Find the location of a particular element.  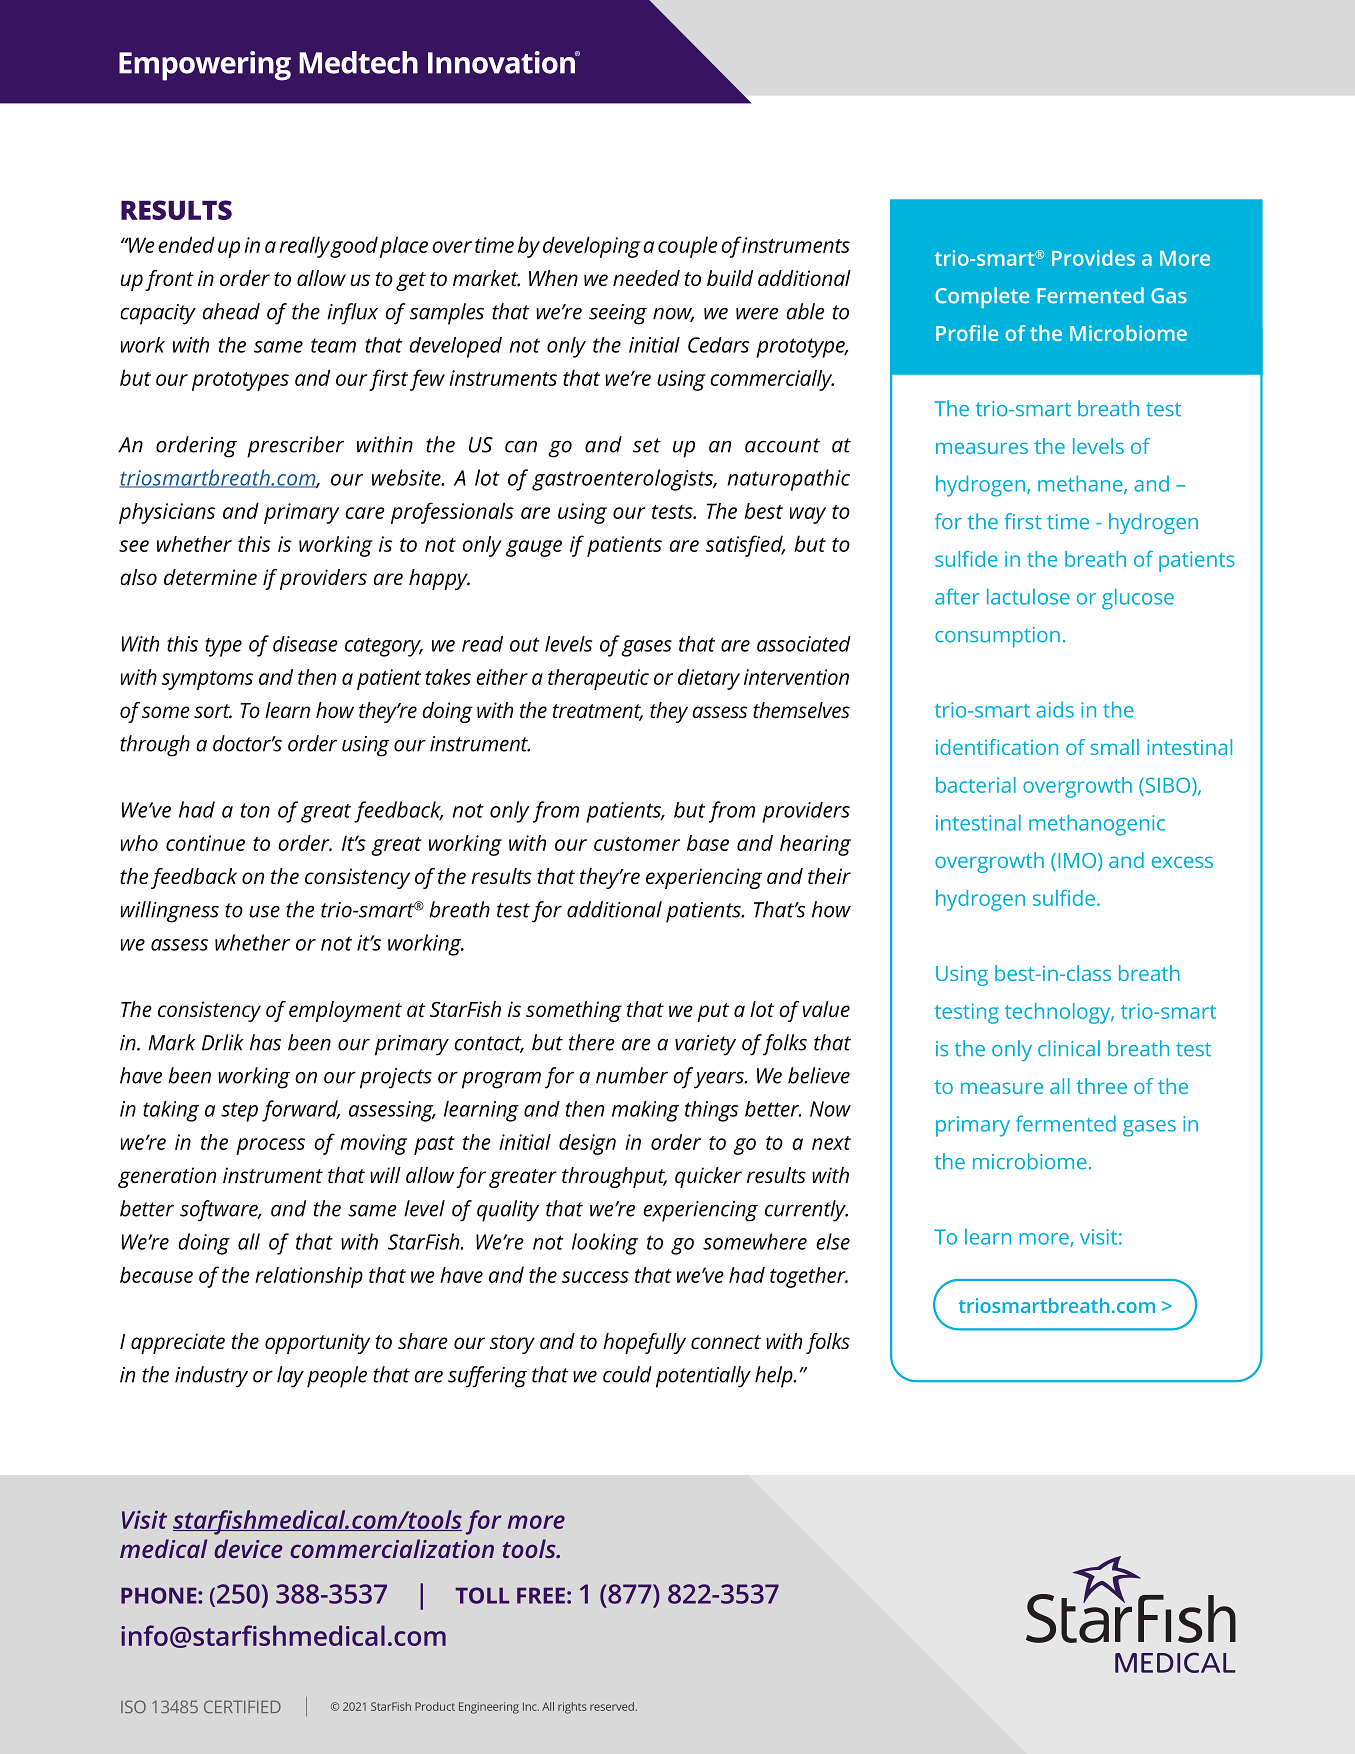

help is located at coordinates (775, 1377).
